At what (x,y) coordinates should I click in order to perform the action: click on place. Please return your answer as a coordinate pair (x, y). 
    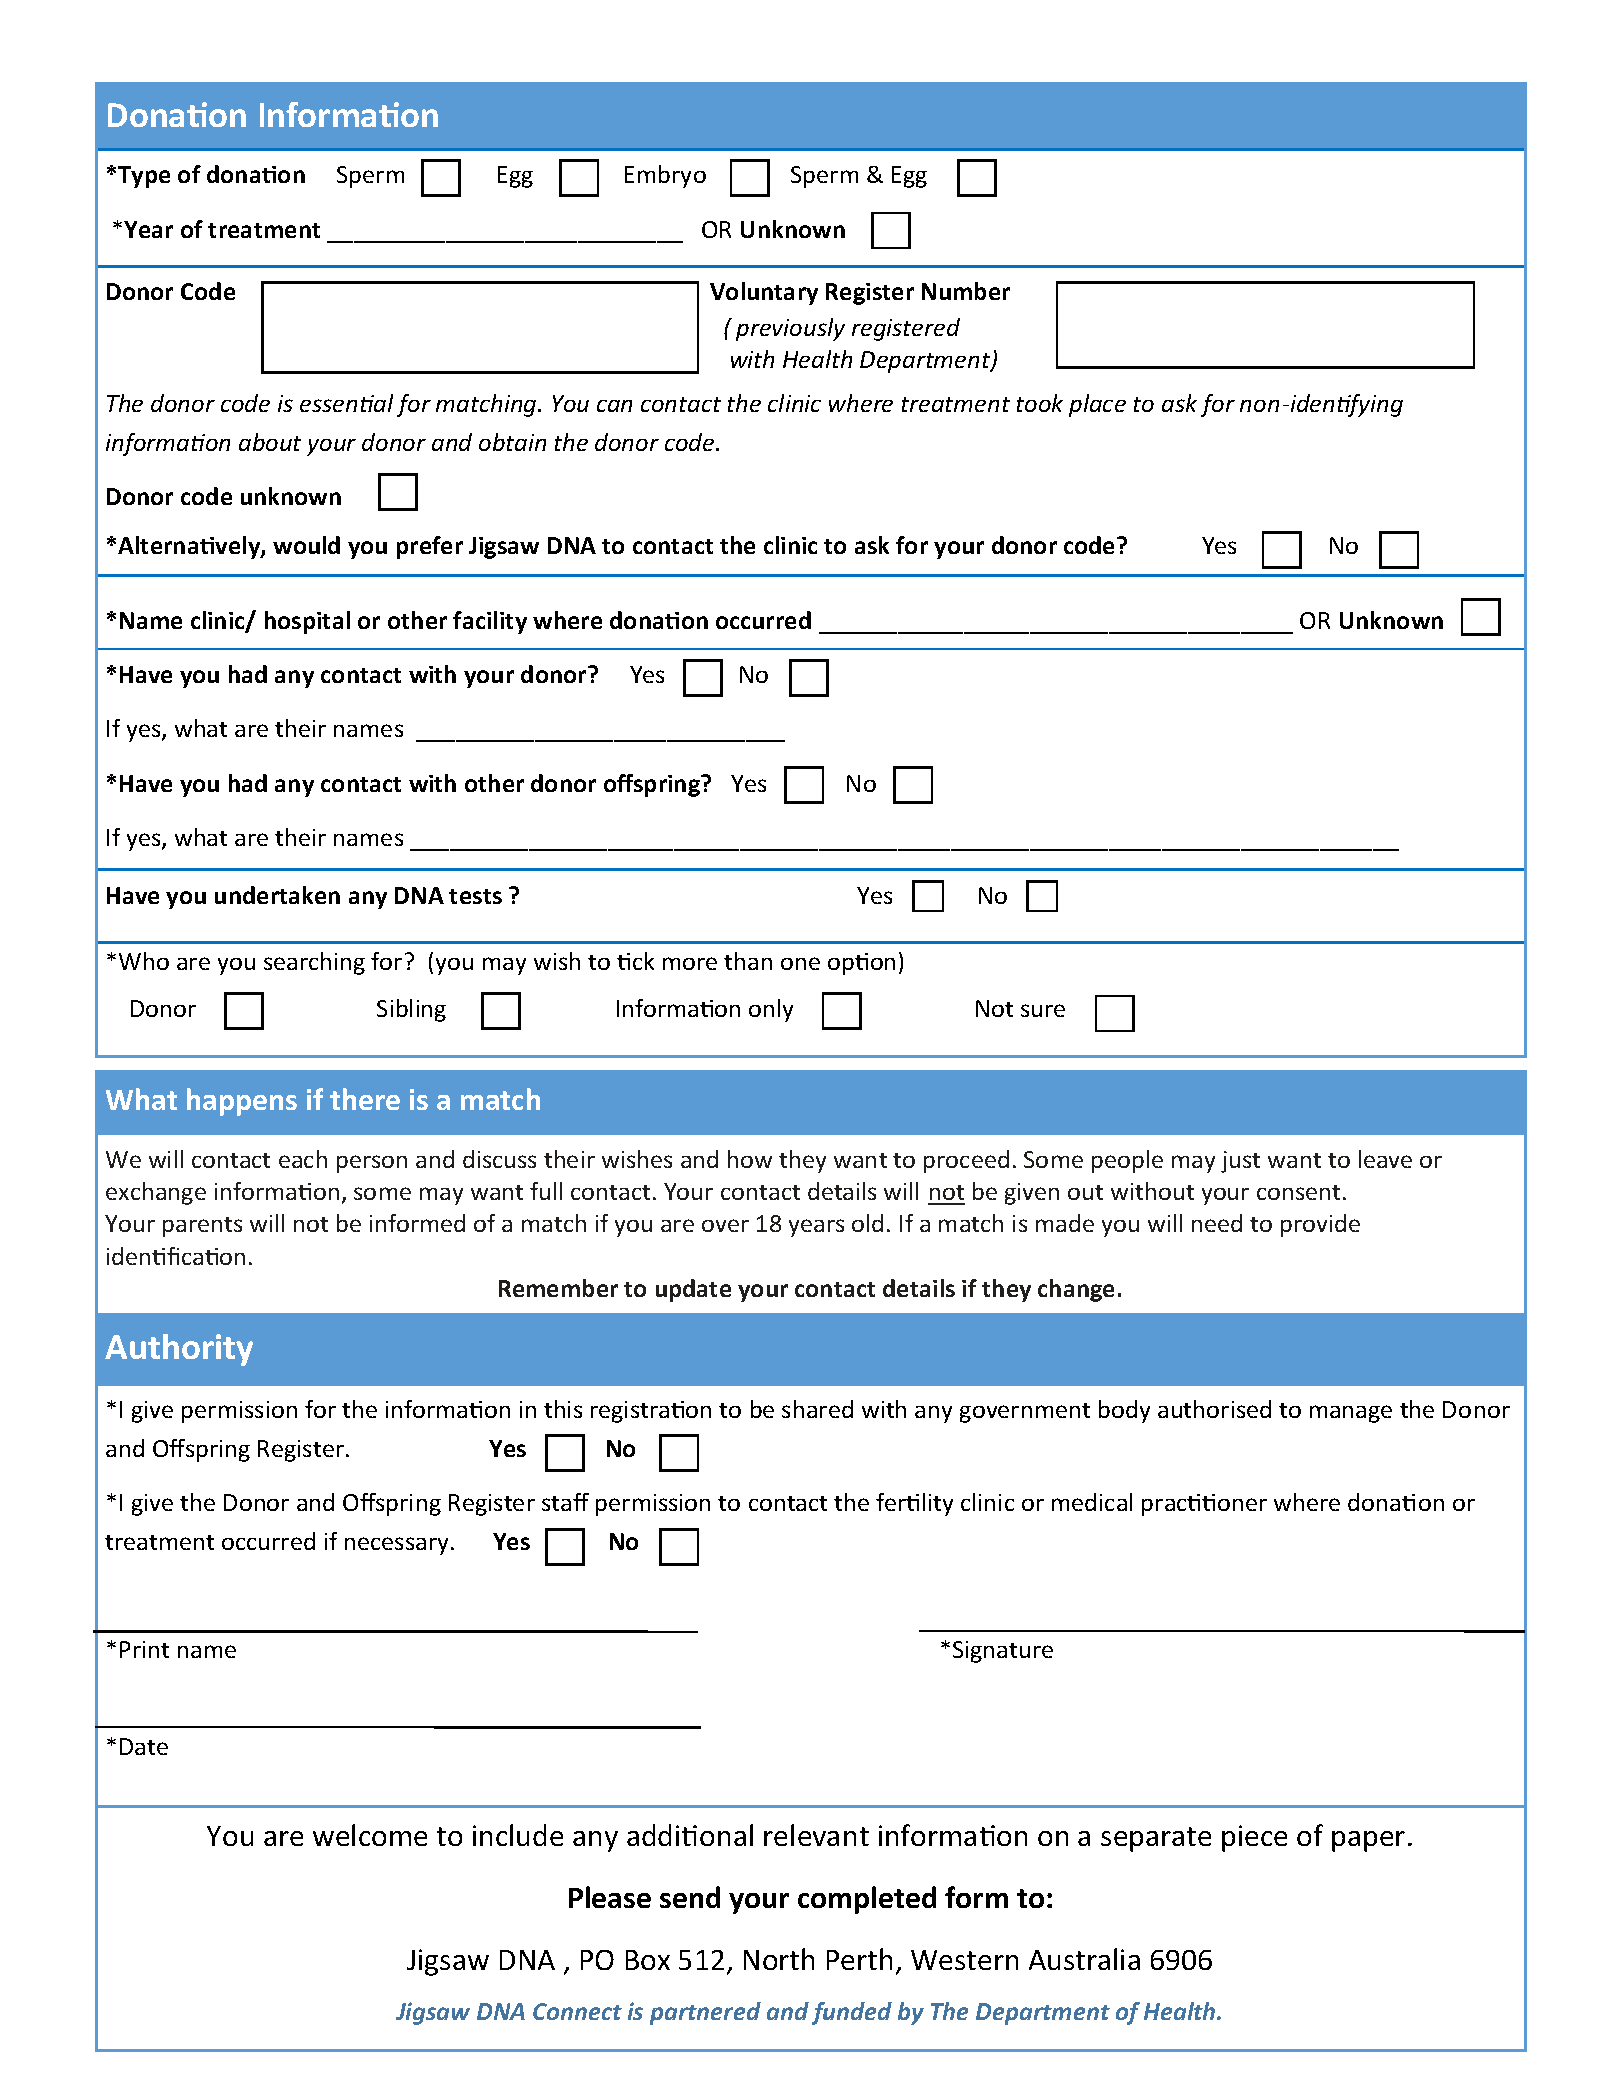
    Looking at the image, I should click on (1097, 405).
